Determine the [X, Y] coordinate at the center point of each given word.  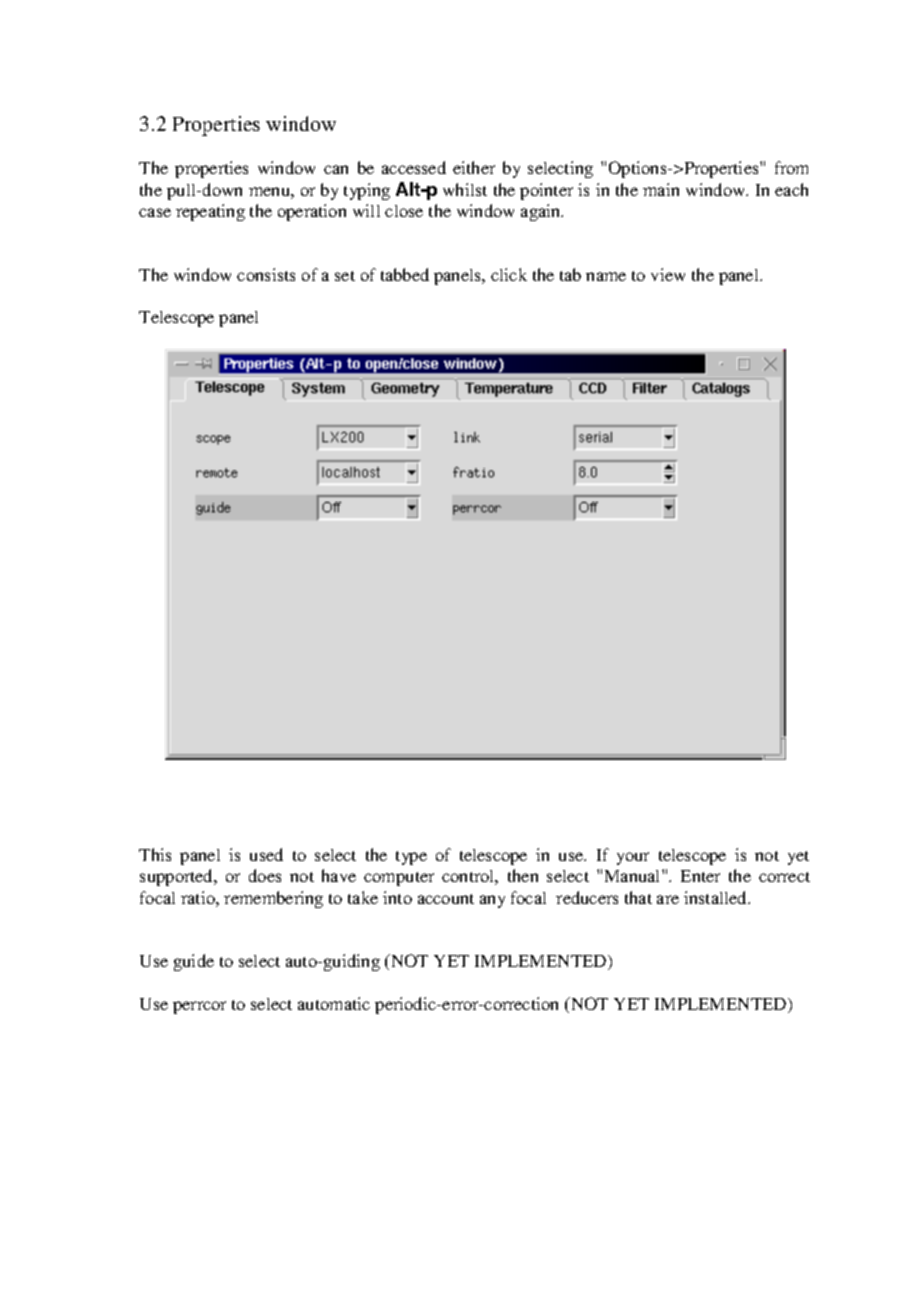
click [509, 274]
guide [194, 962]
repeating [210, 212]
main [661, 189]
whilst [465, 189]
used [266, 854]
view [668, 274]
